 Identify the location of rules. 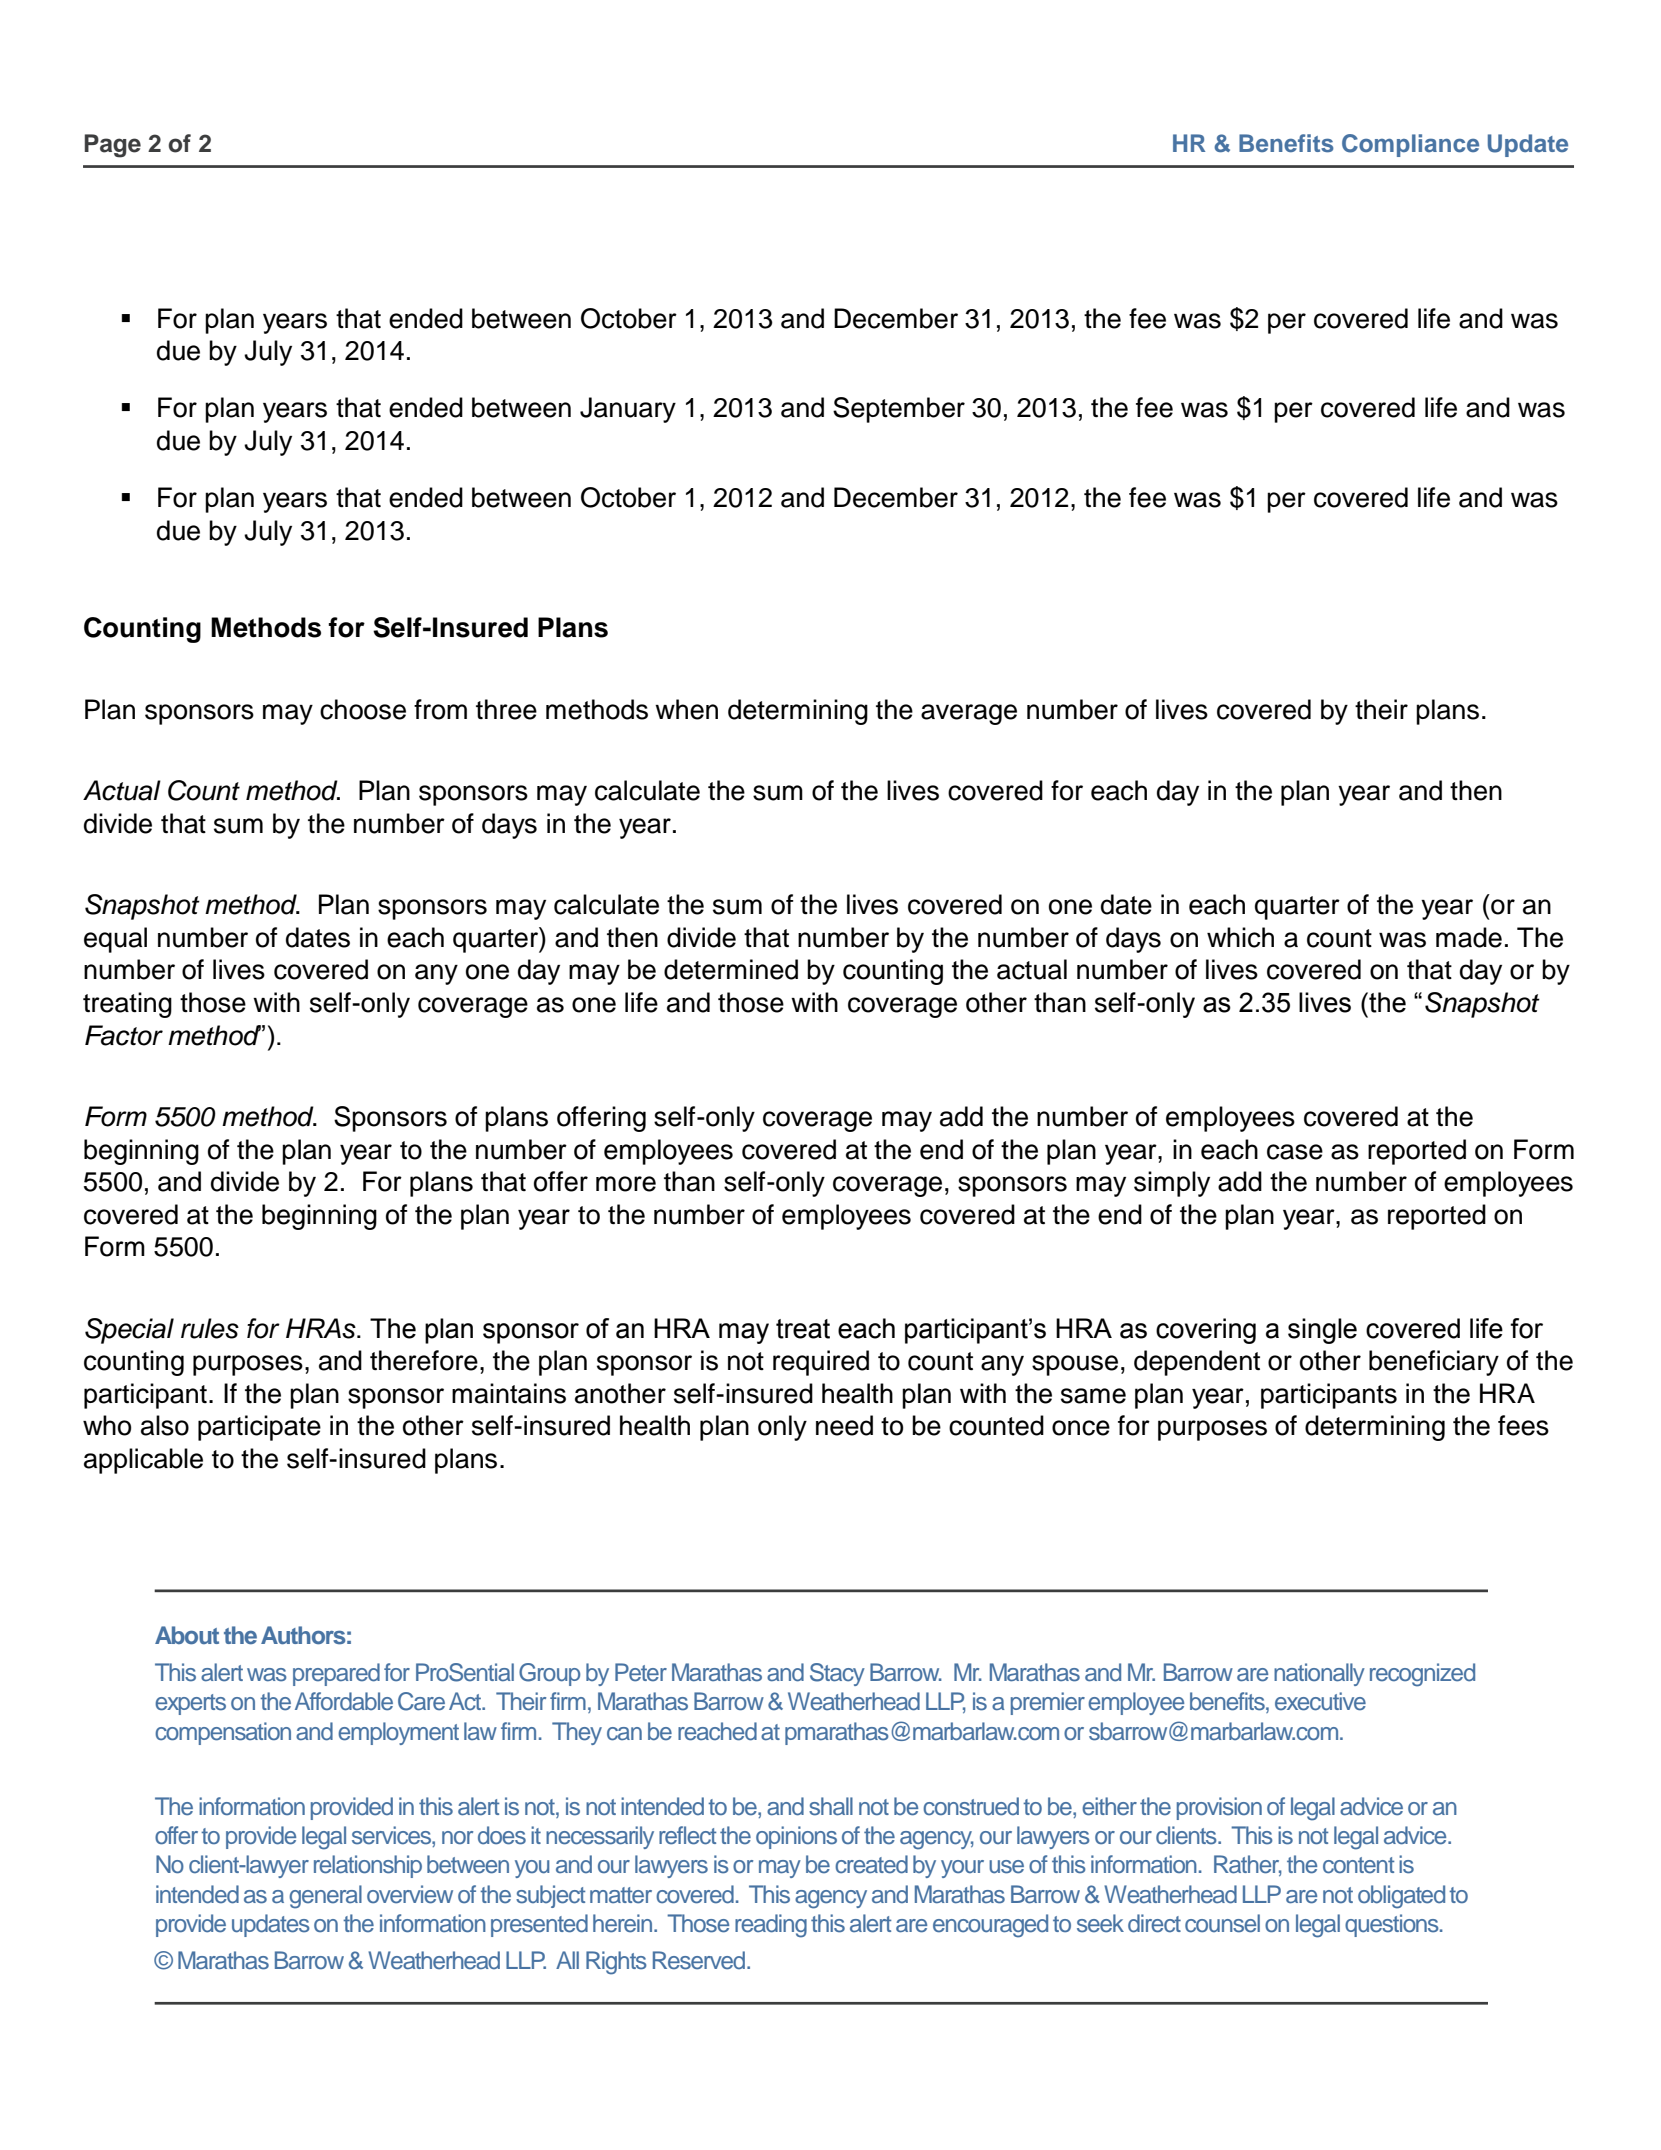
(210, 1328).
